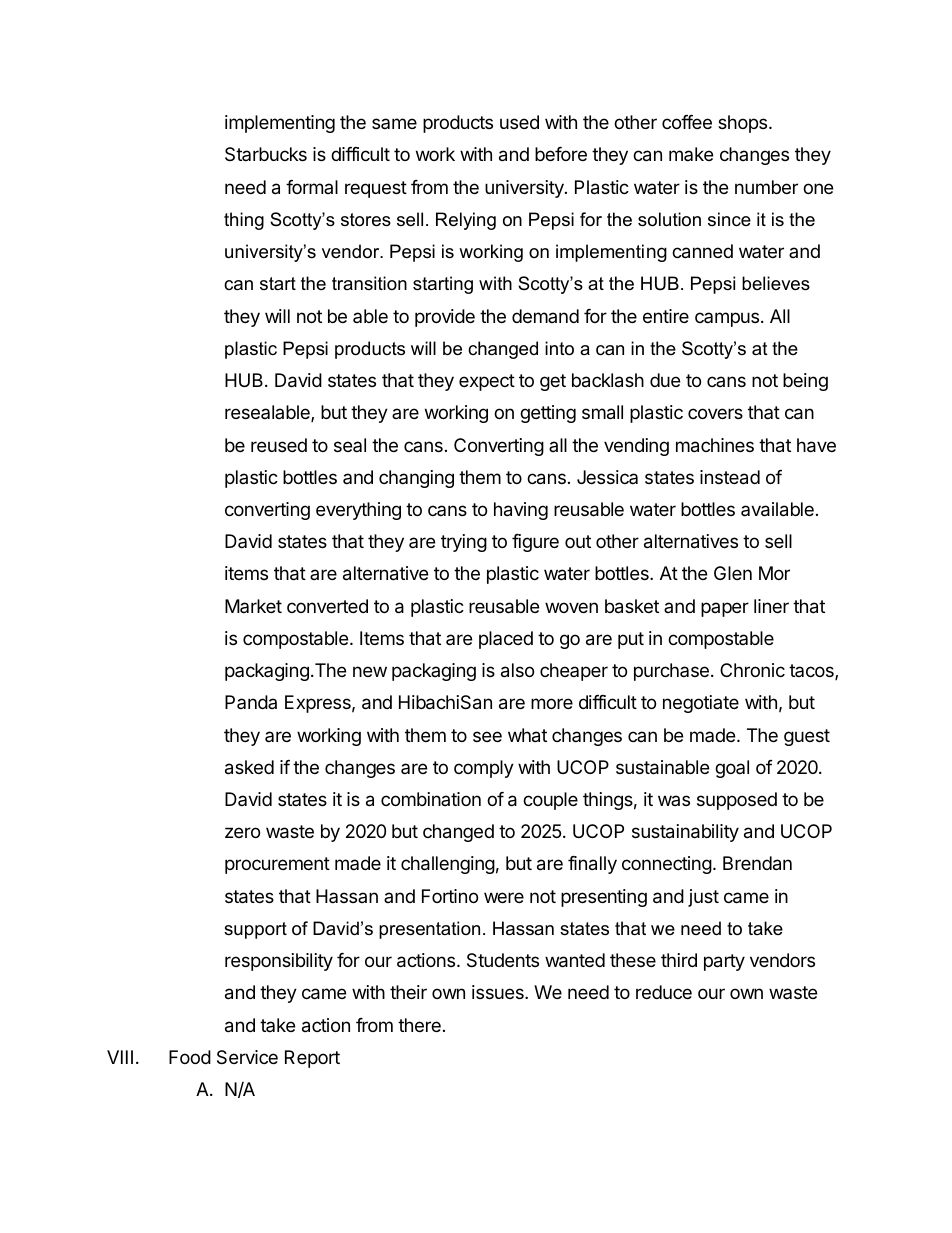 Image resolution: width=952 pixels, height=1233 pixels. What do you see at coordinates (664, 992) in the document?
I see `reduce` at bounding box center [664, 992].
